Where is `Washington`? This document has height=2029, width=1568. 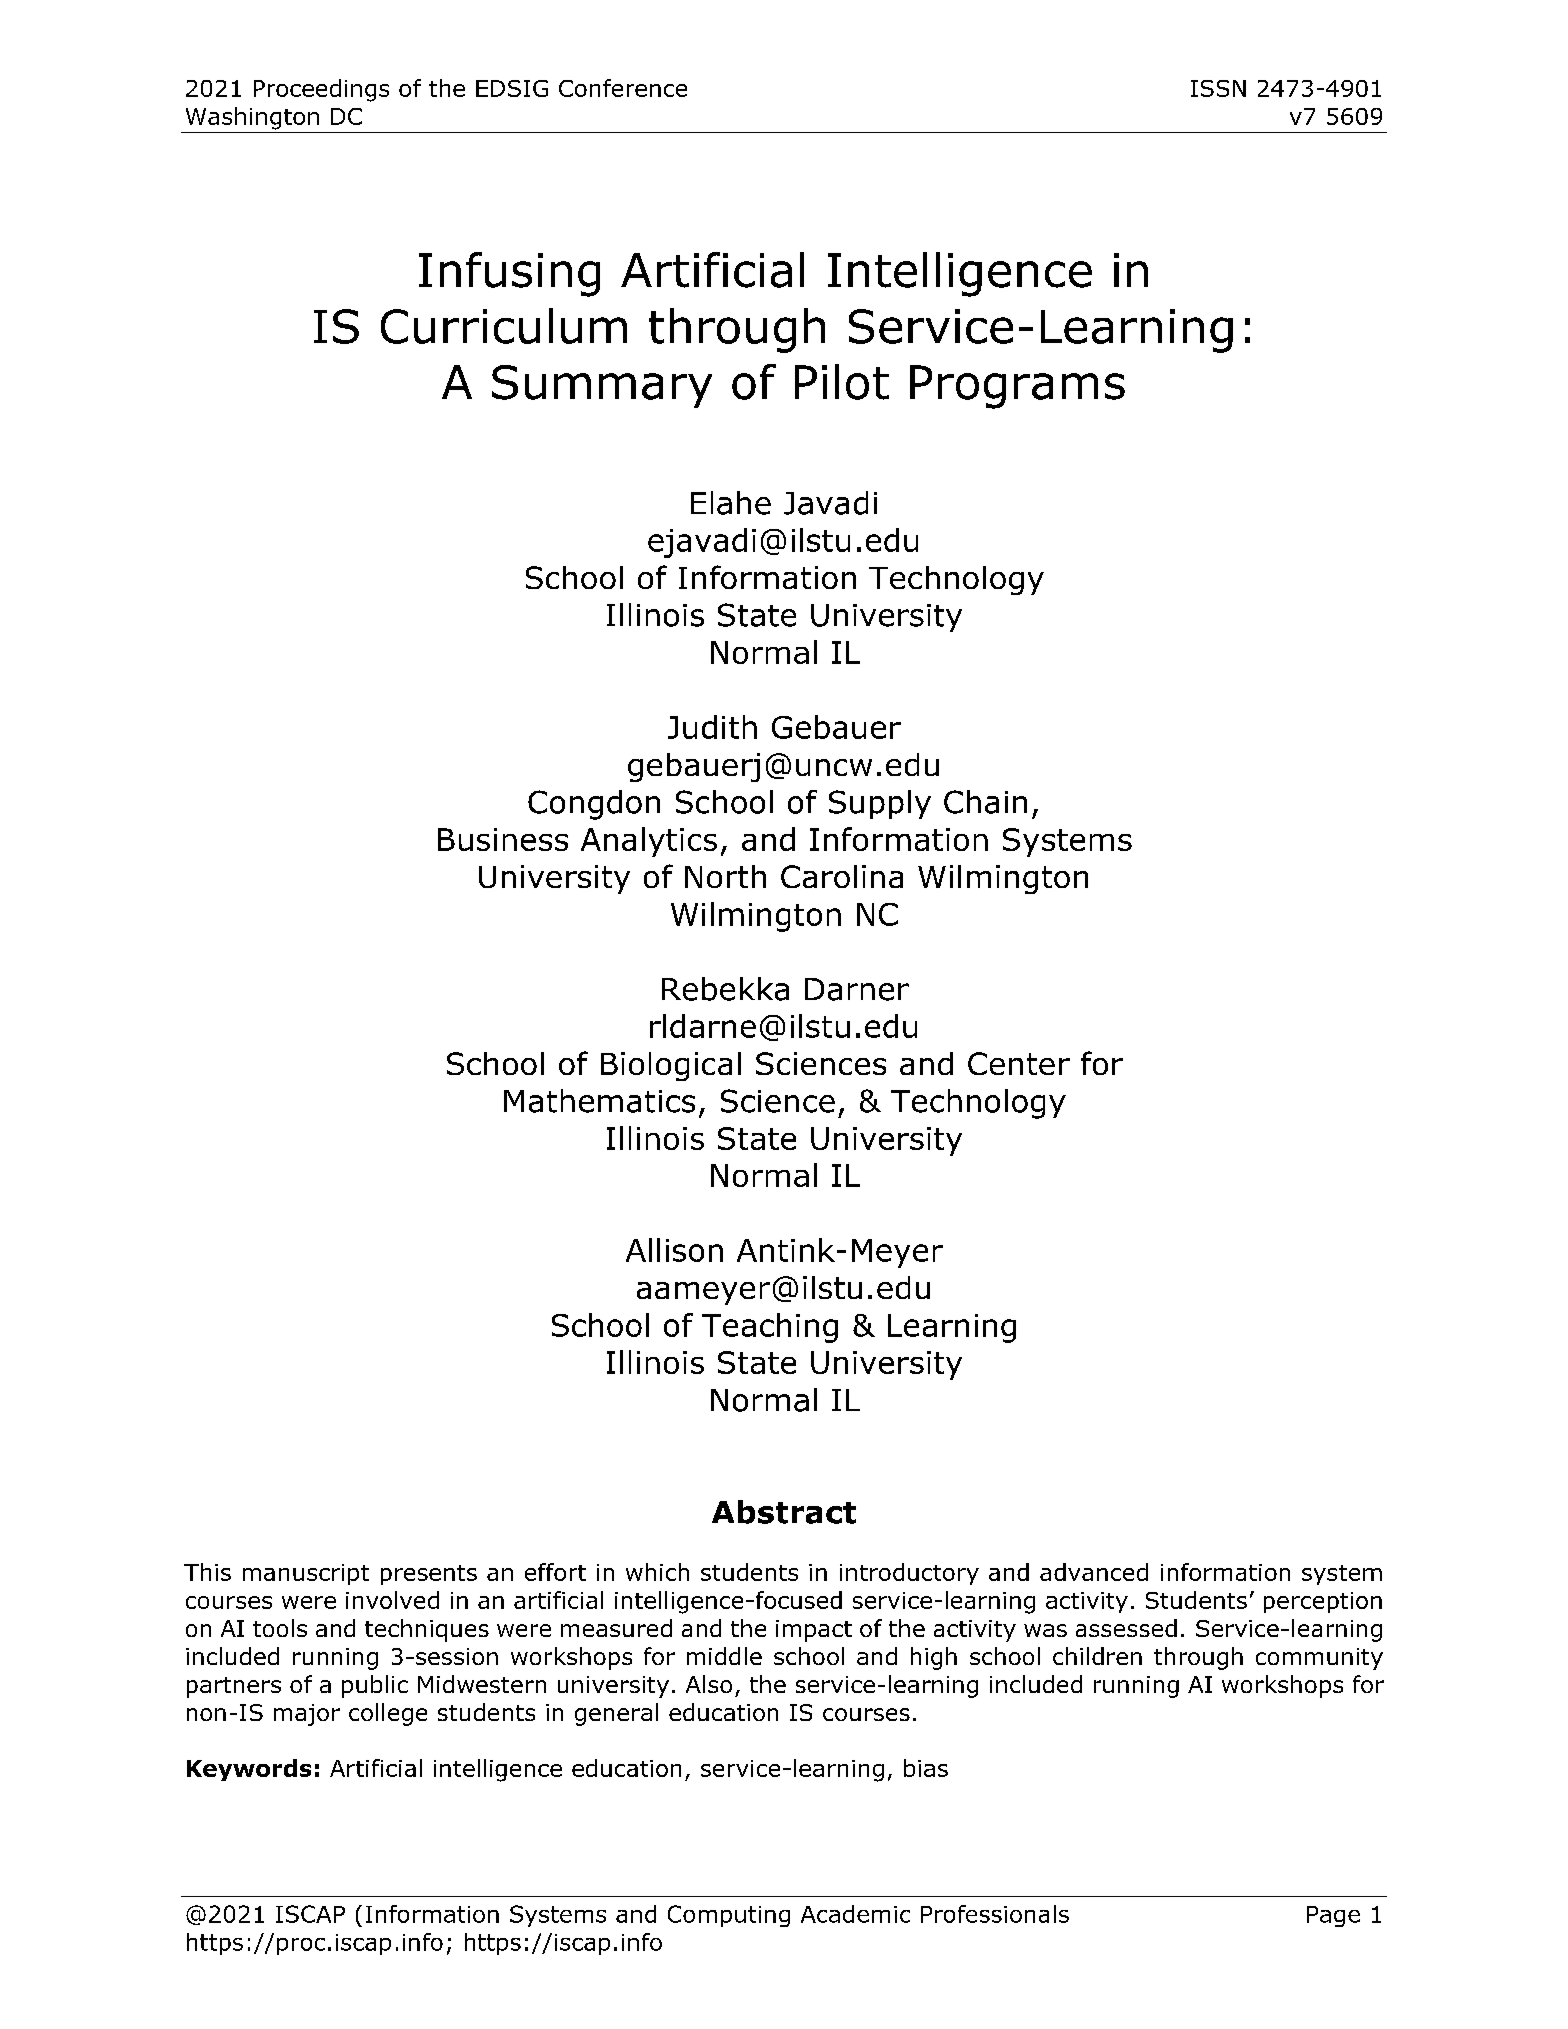
Washington is located at coordinates (252, 118).
